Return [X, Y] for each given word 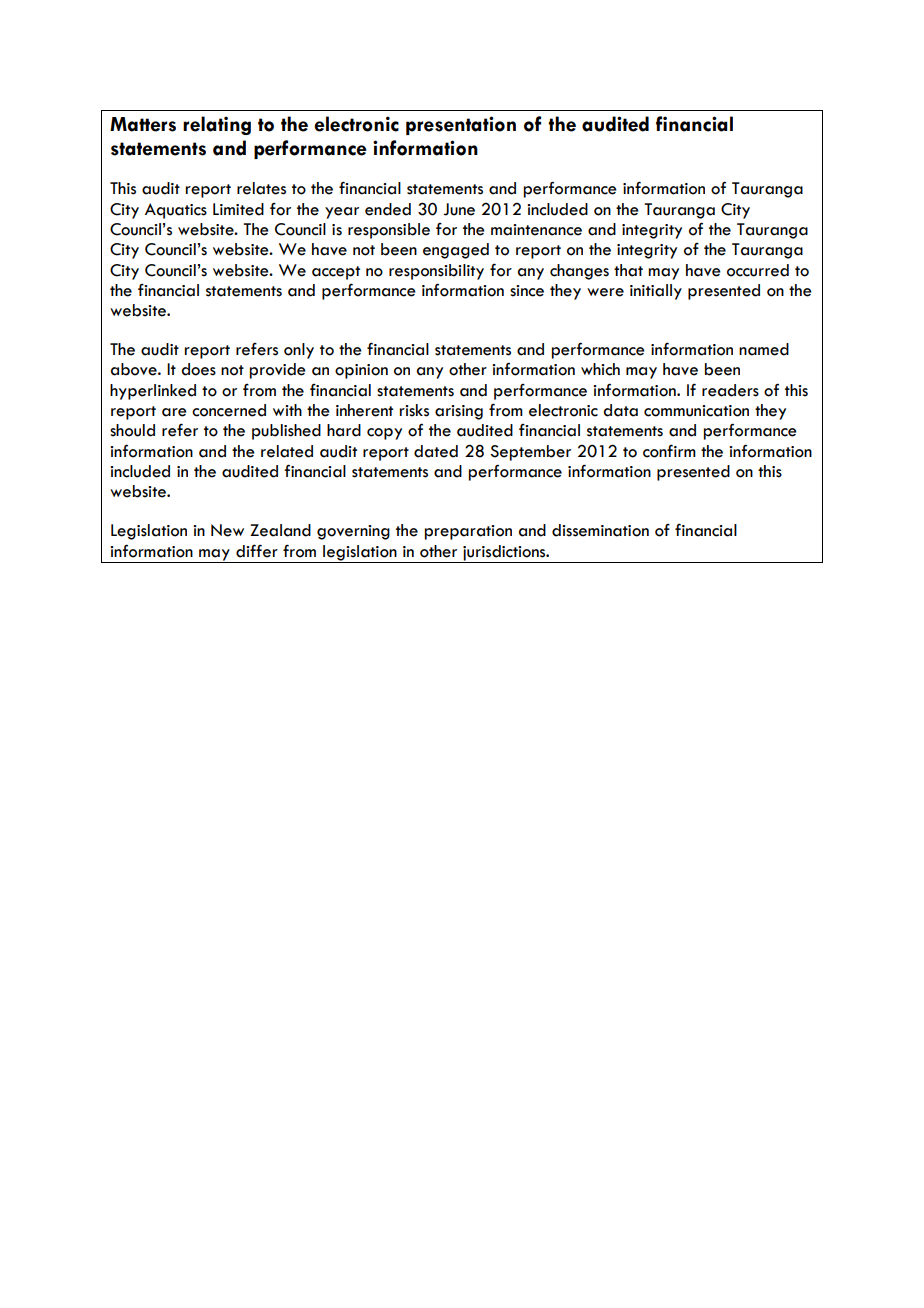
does [198, 369]
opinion [361, 371]
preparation [468, 532]
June [459, 209]
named [764, 349]
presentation [461, 125]
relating [217, 125]
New [227, 530]
